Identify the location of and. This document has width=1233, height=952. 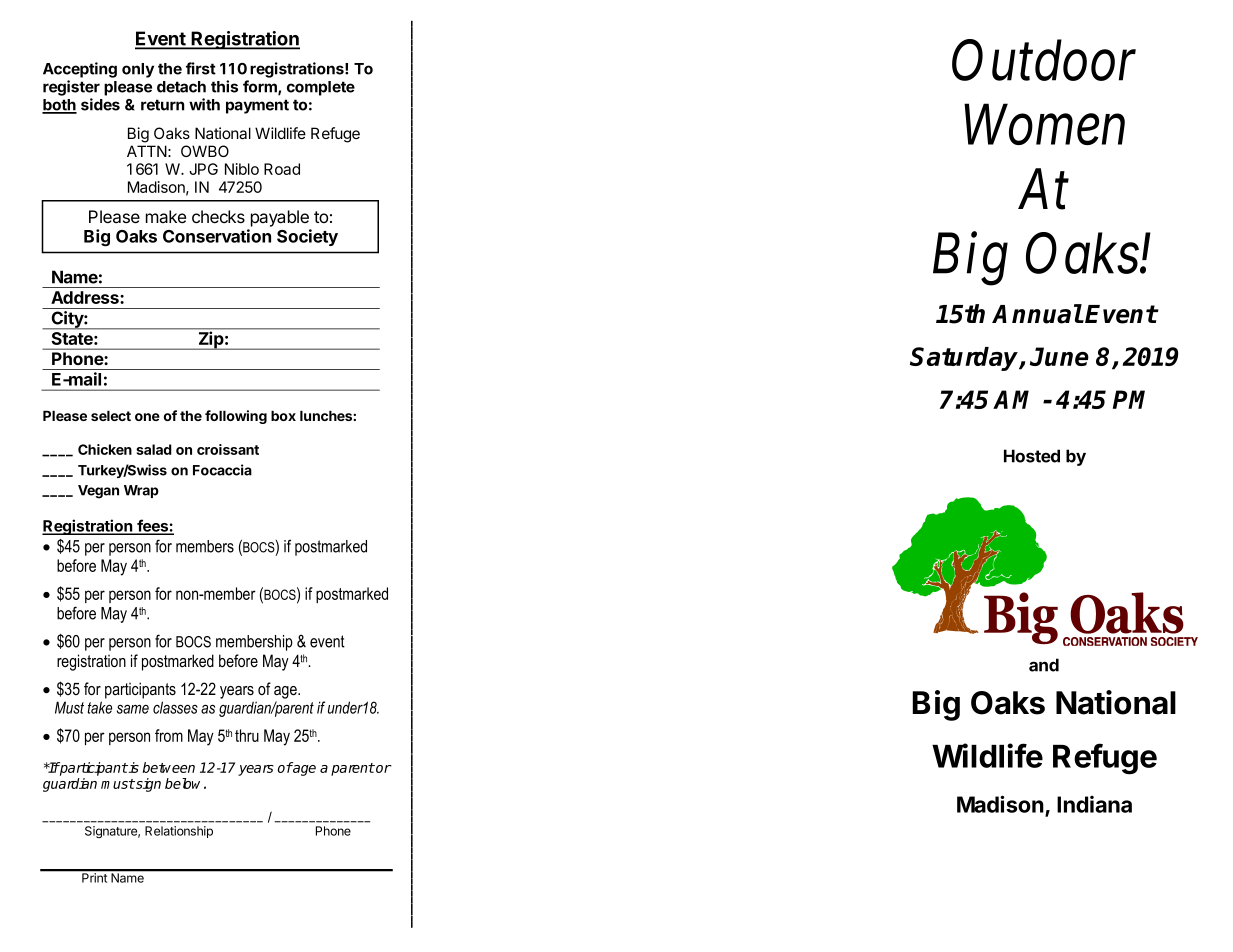
(1044, 665).
